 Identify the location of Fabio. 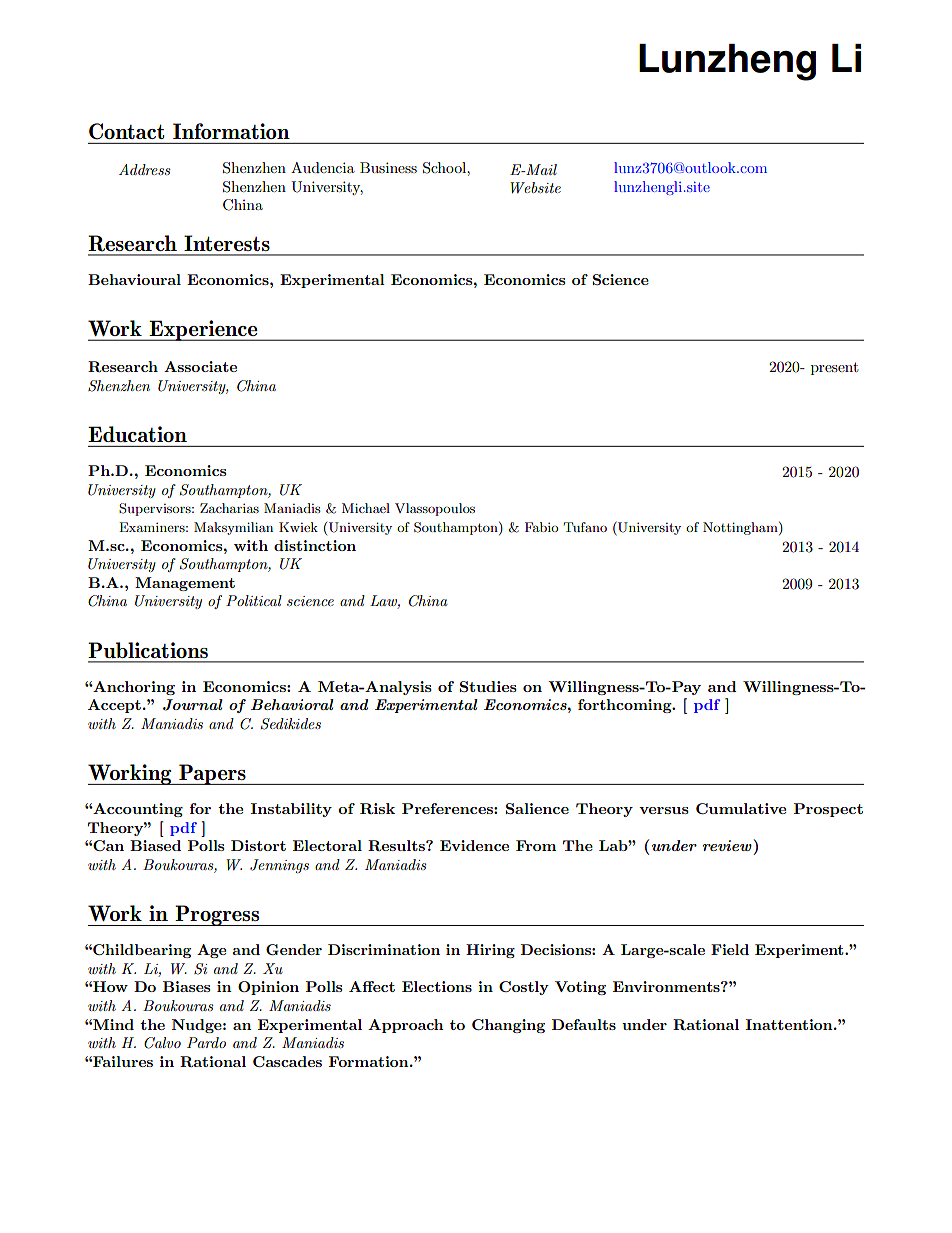
(541, 527).
